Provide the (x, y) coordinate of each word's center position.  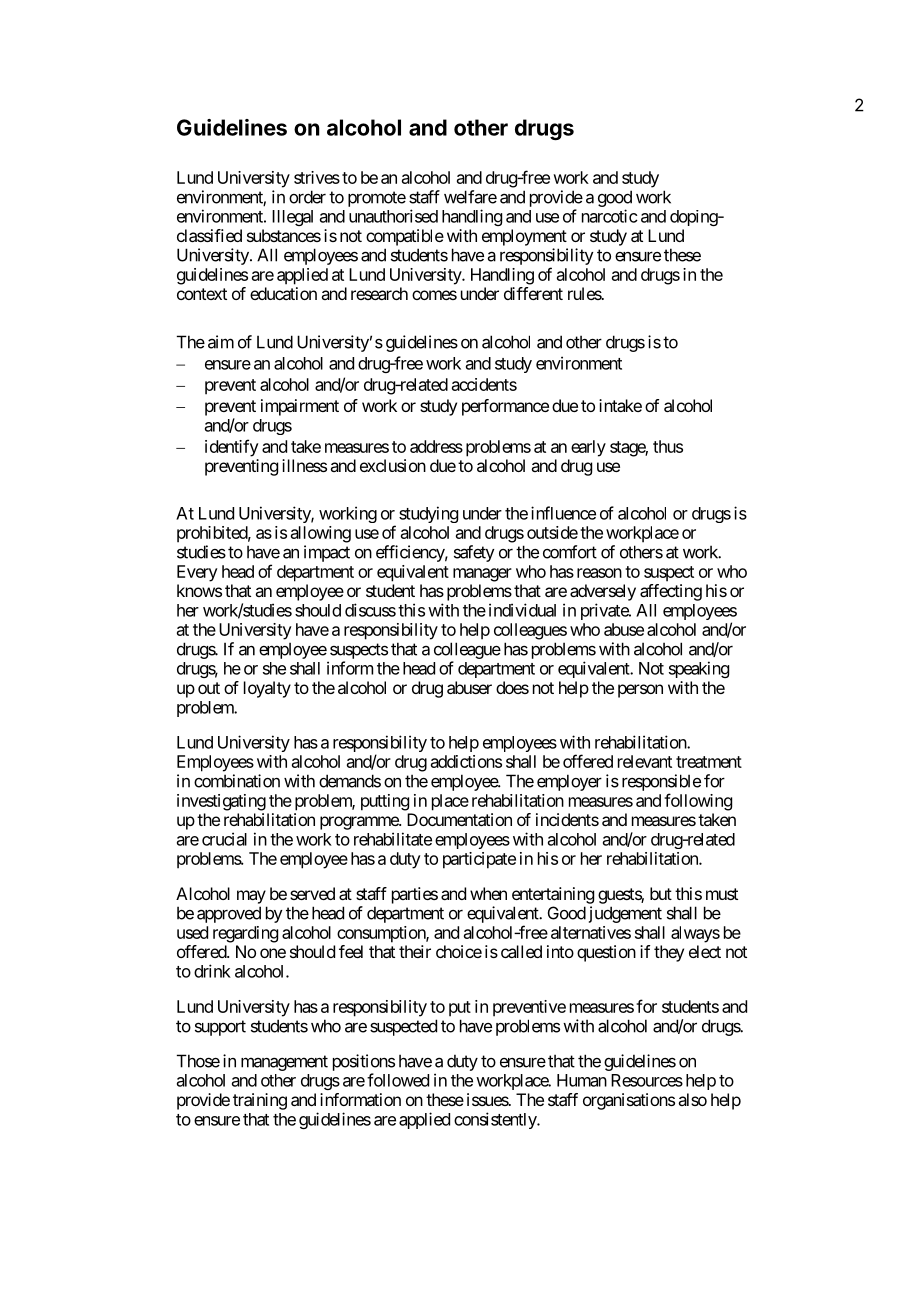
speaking (699, 669)
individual (522, 610)
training (260, 1101)
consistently (496, 1120)
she (274, 668)
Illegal (292, 218)
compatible (405, 237)
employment (524, 237)
